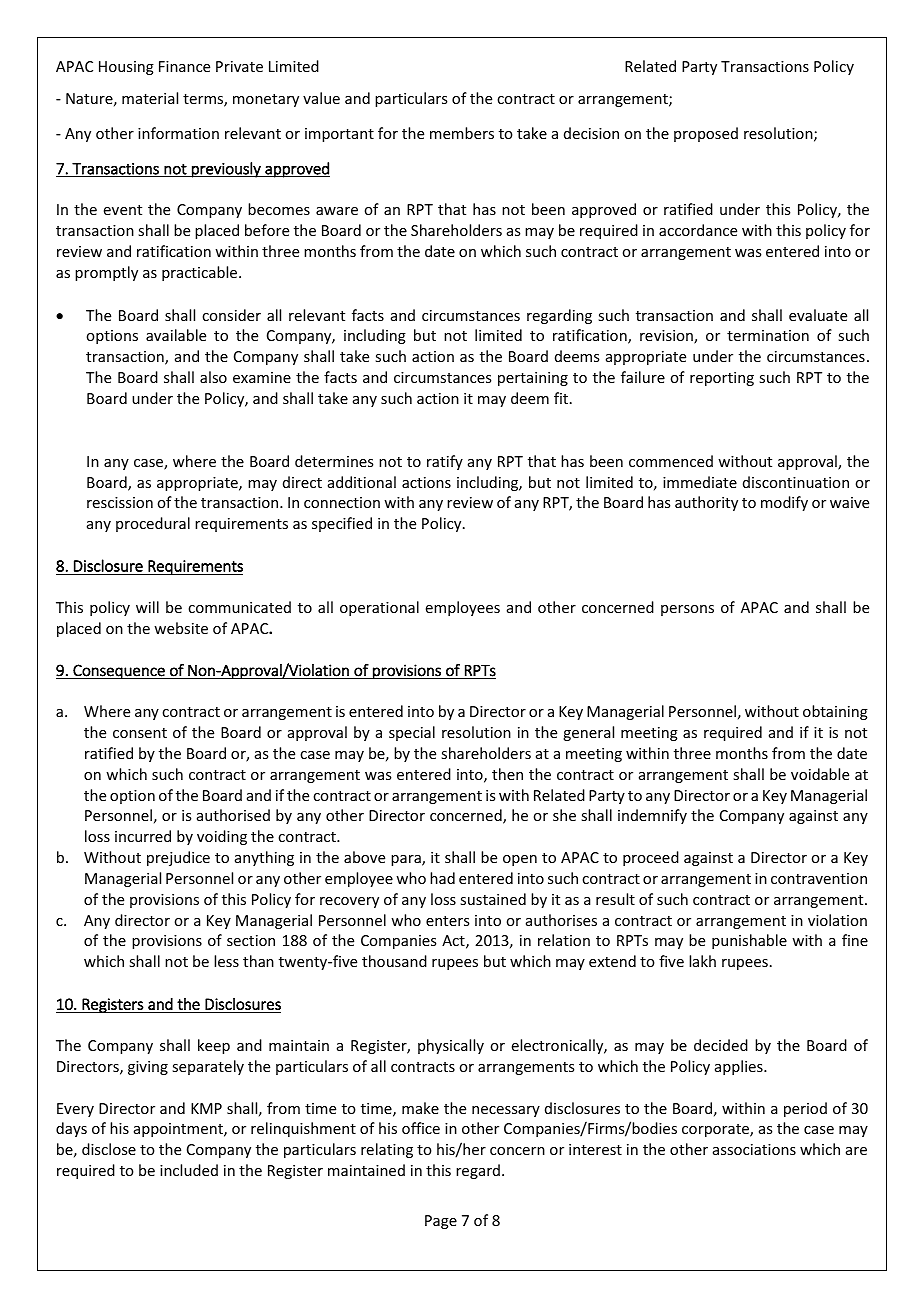 The height and width of the image is (1308, 924). I want to click on also, so click(213, 377).
